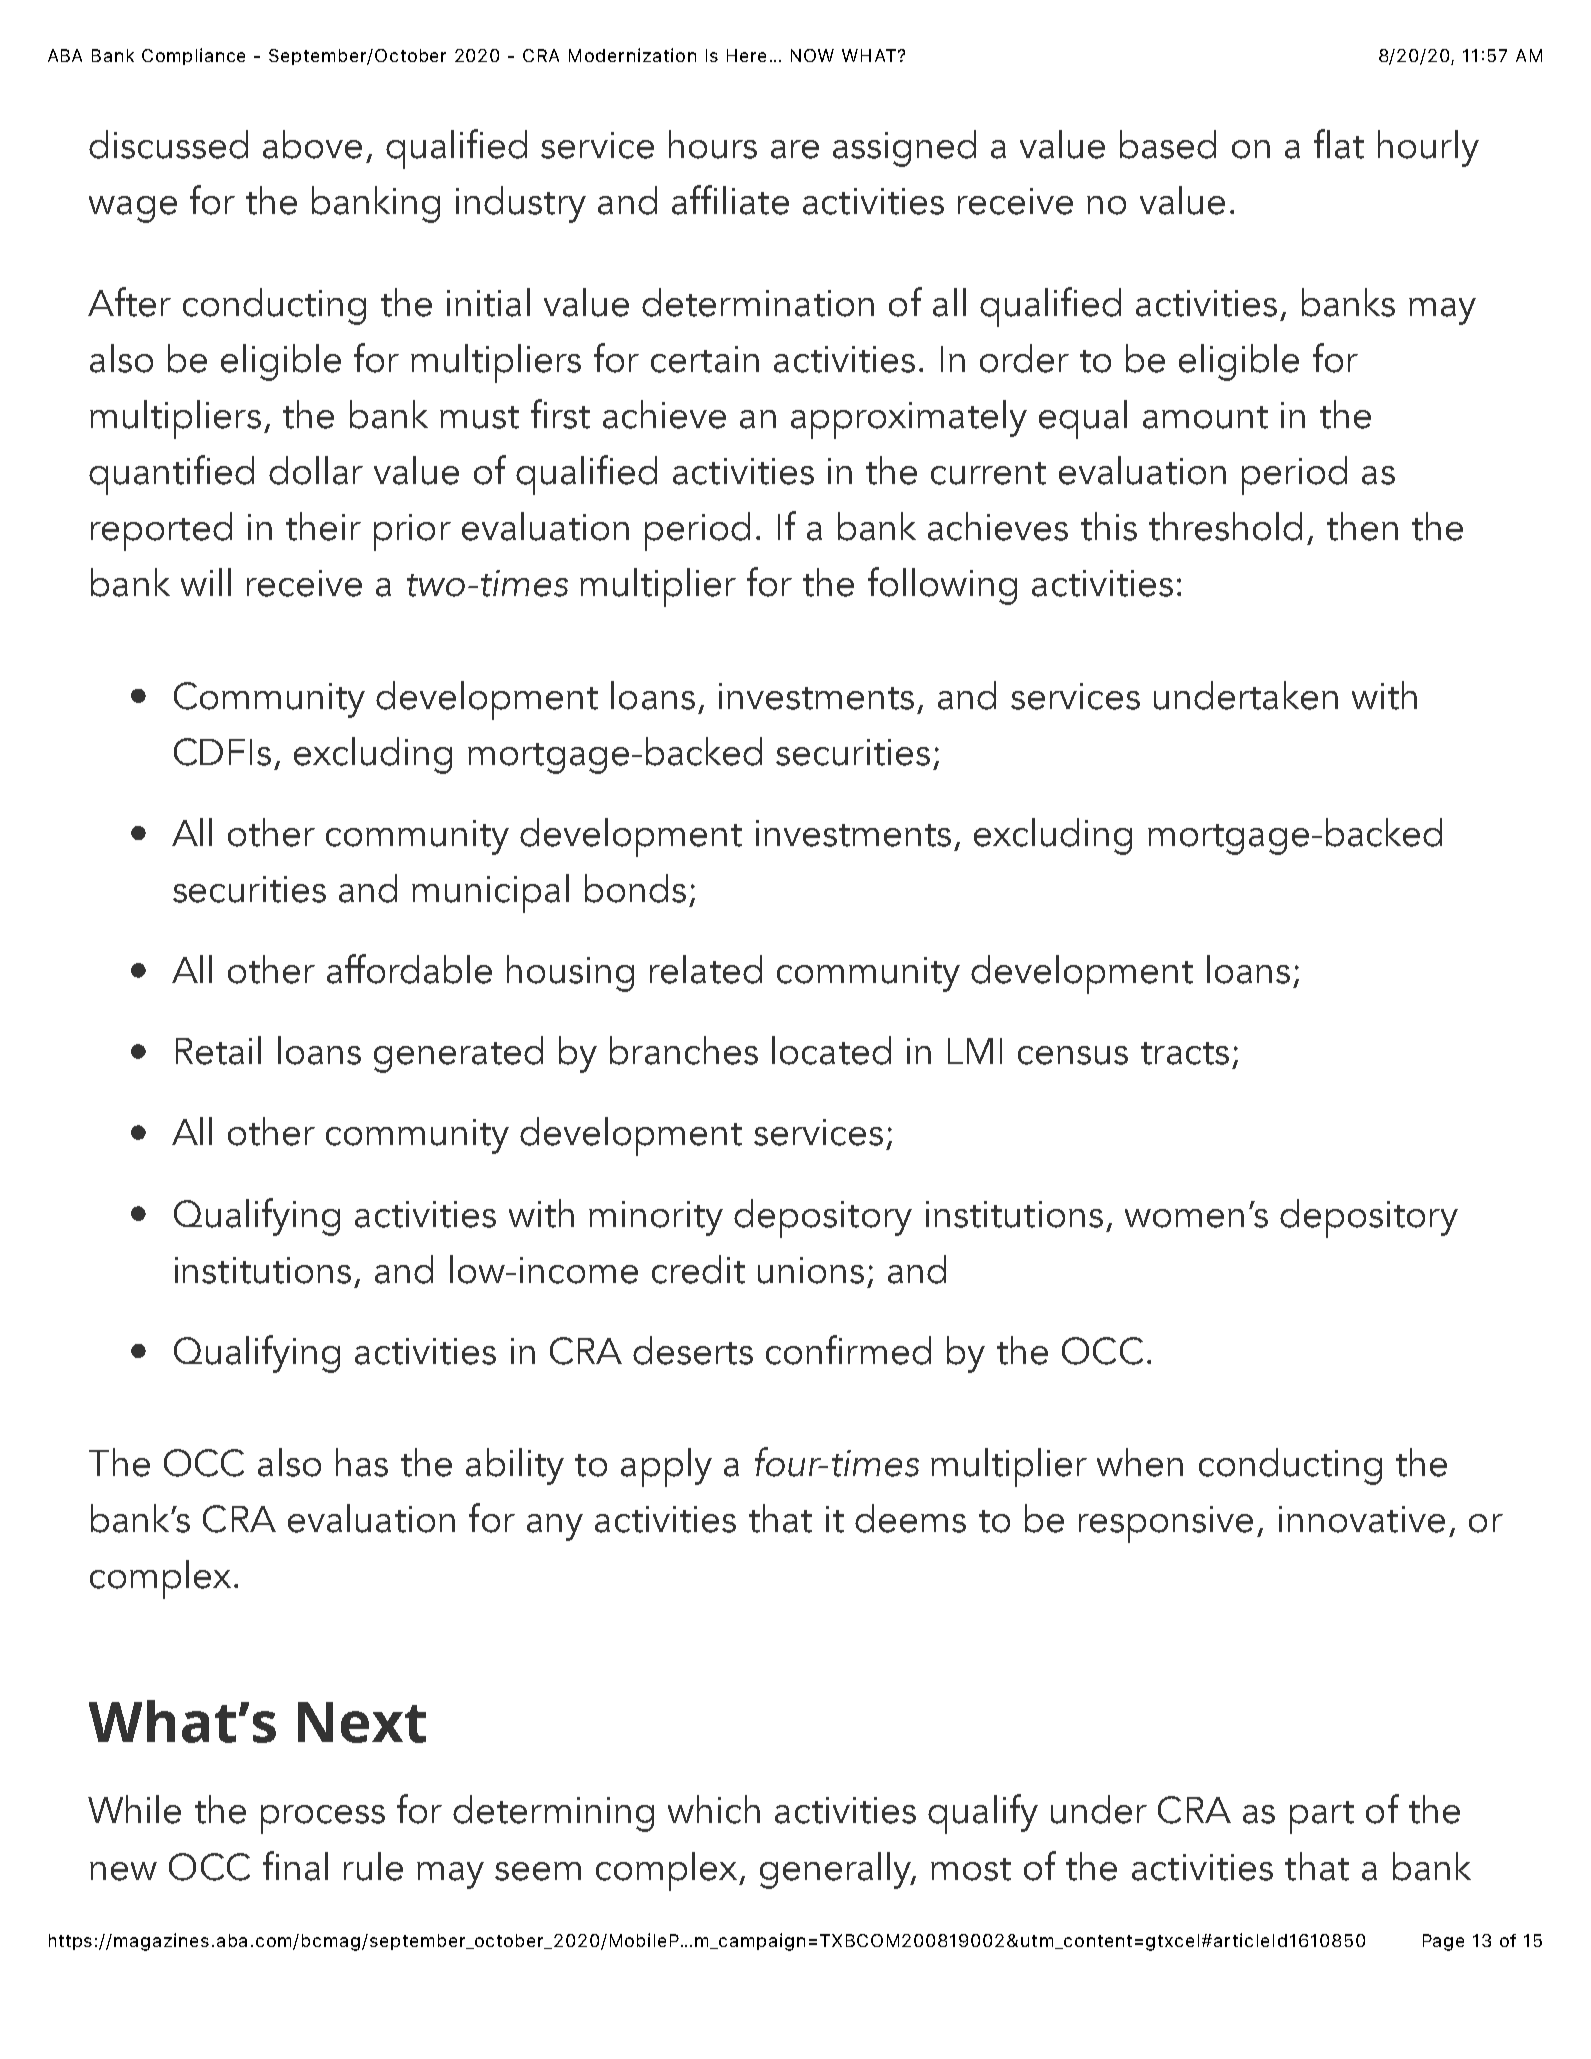 The height and width of the screenshot is (2059, 1591). Describe the element at coordinates (811, 1270) in the screenshot. I see `unions` at that location.
